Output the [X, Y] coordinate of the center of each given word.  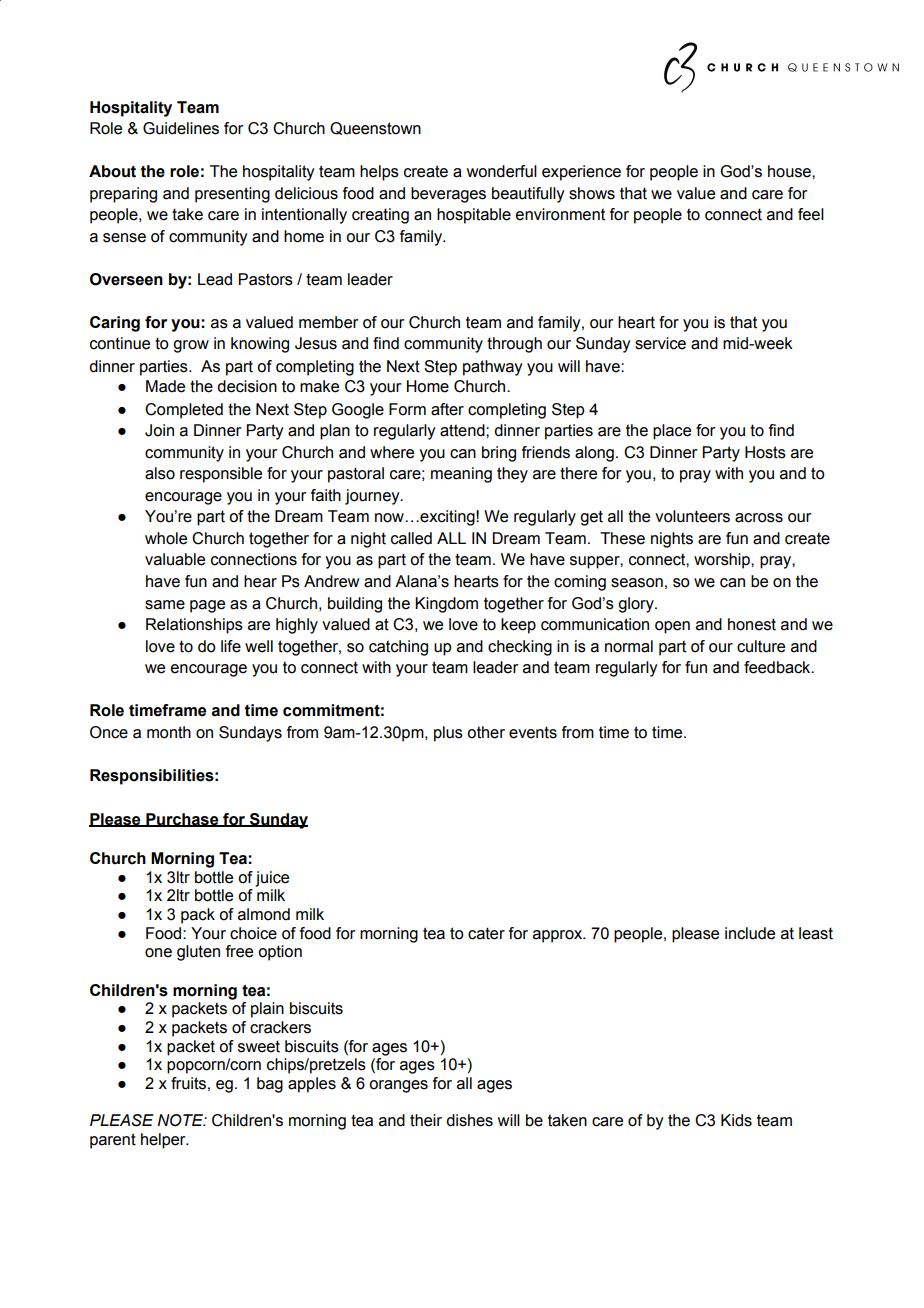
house [790, 171]
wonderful [502, 171]
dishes [469, 1120]
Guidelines [181, 128]
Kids [736, 1120]
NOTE [181, 1120]
